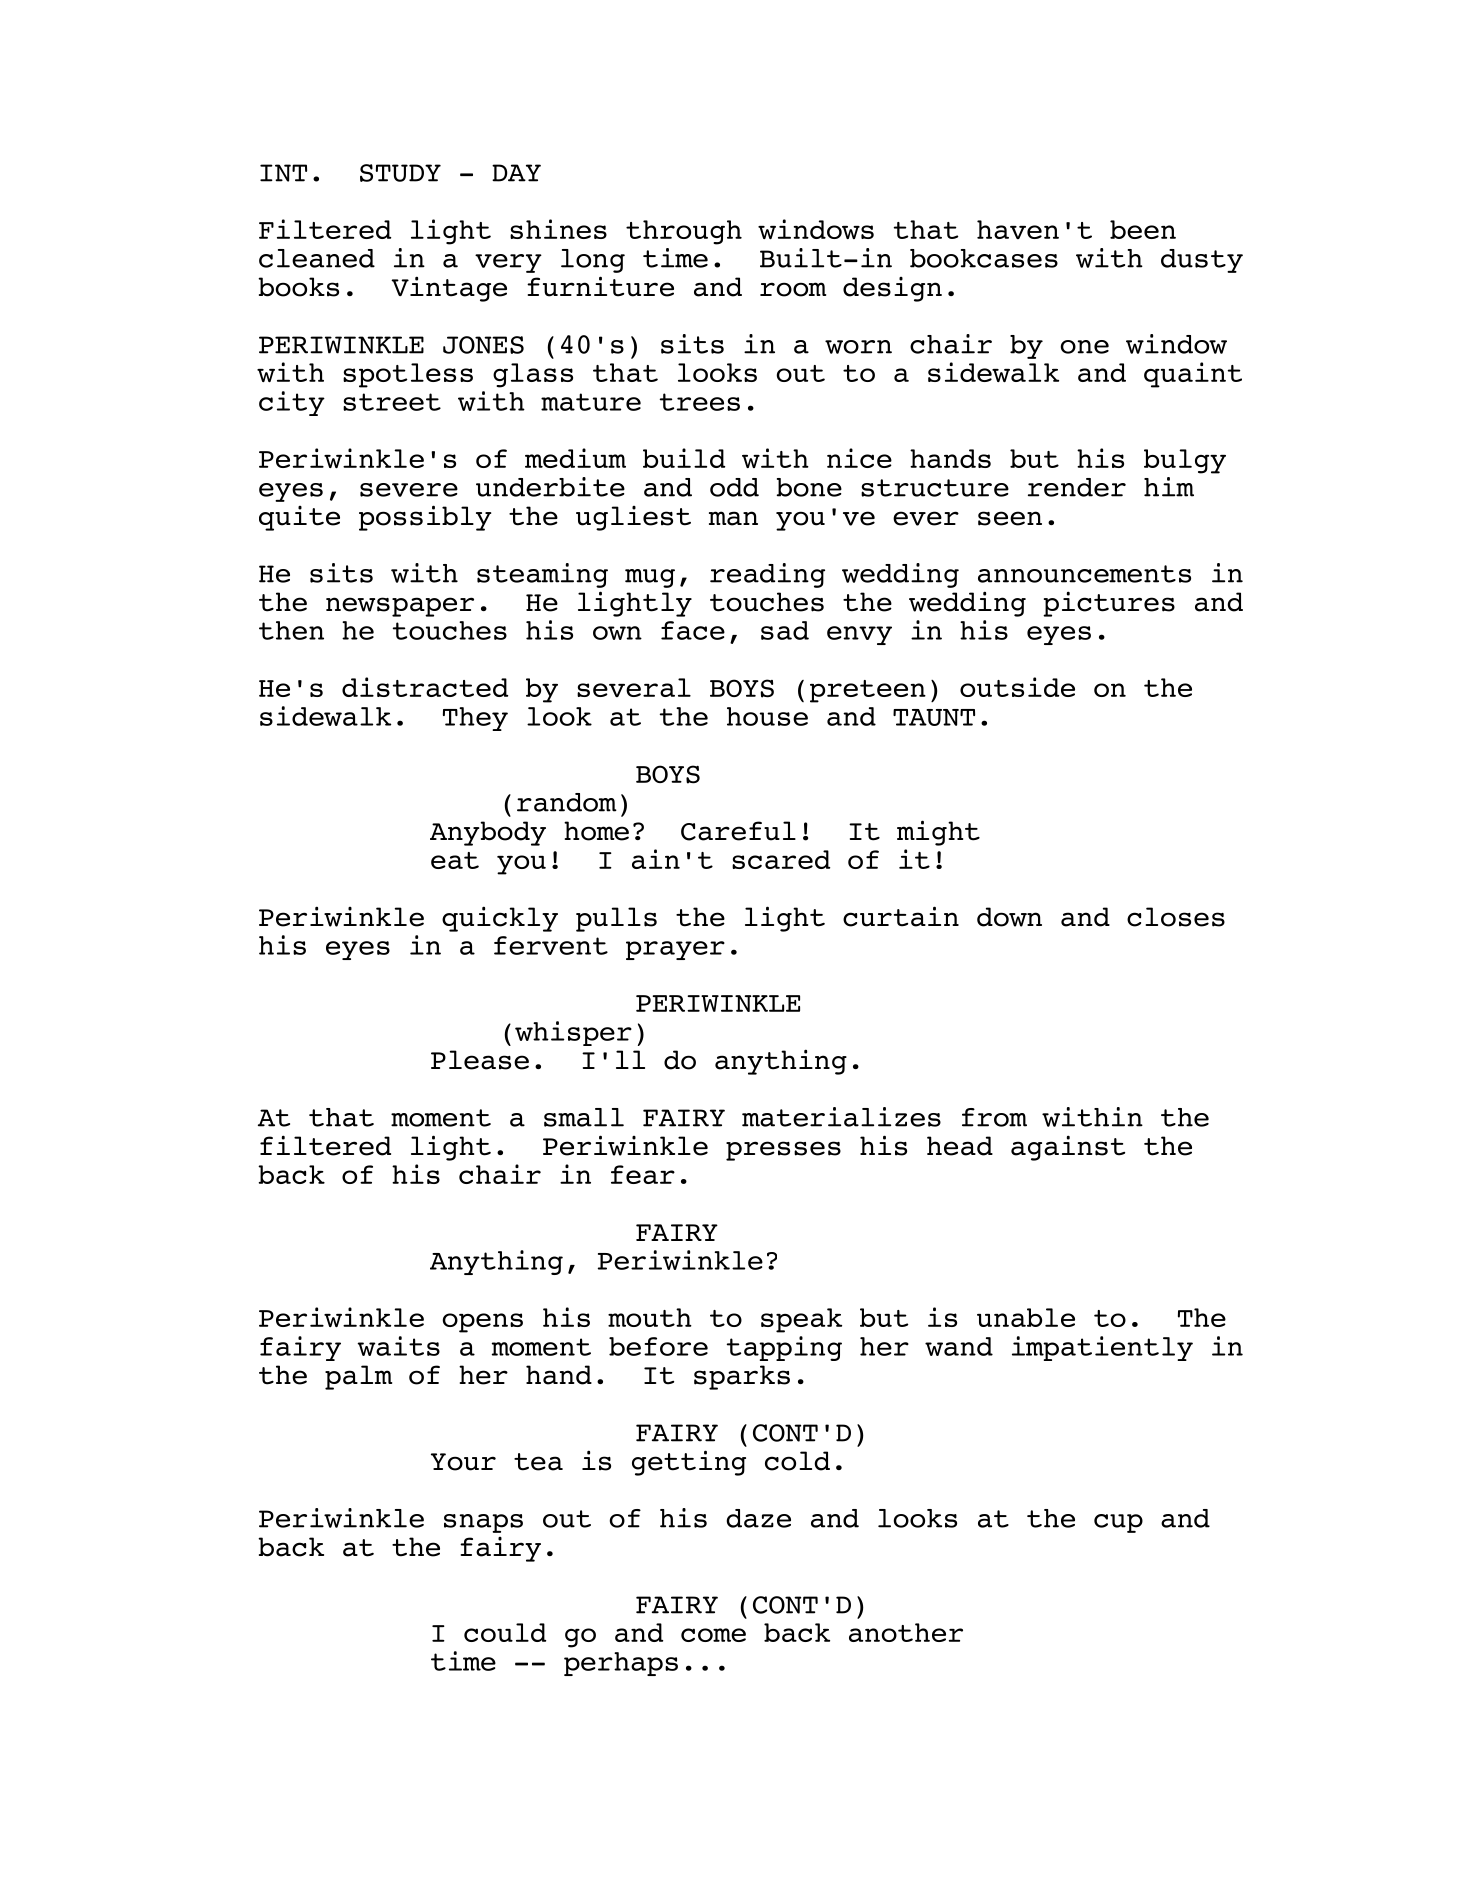  I want to click on through, so click(684, 232).
